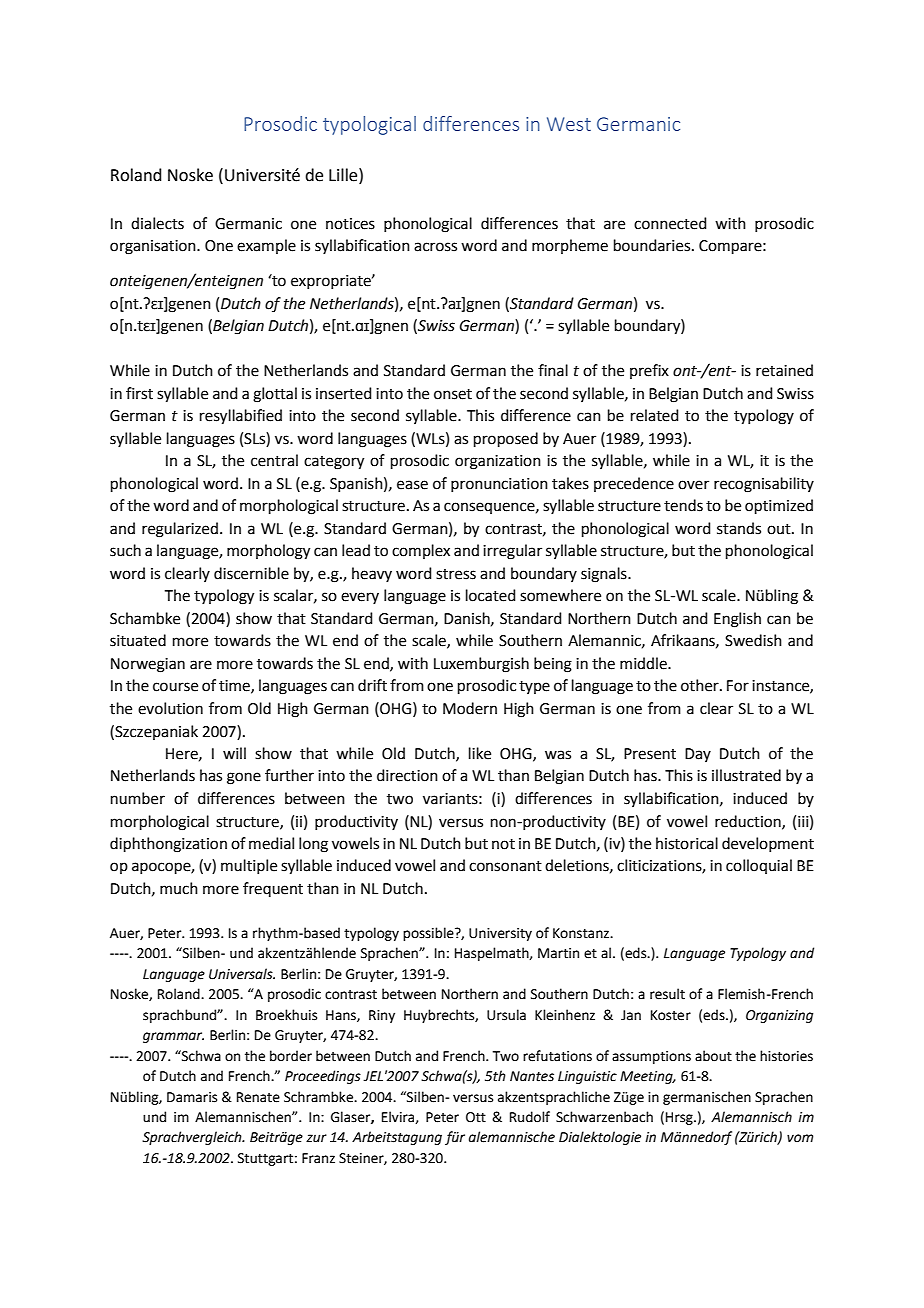  Describe the element at coordinates (698, 755) in the image. I see `Day` at that location.
